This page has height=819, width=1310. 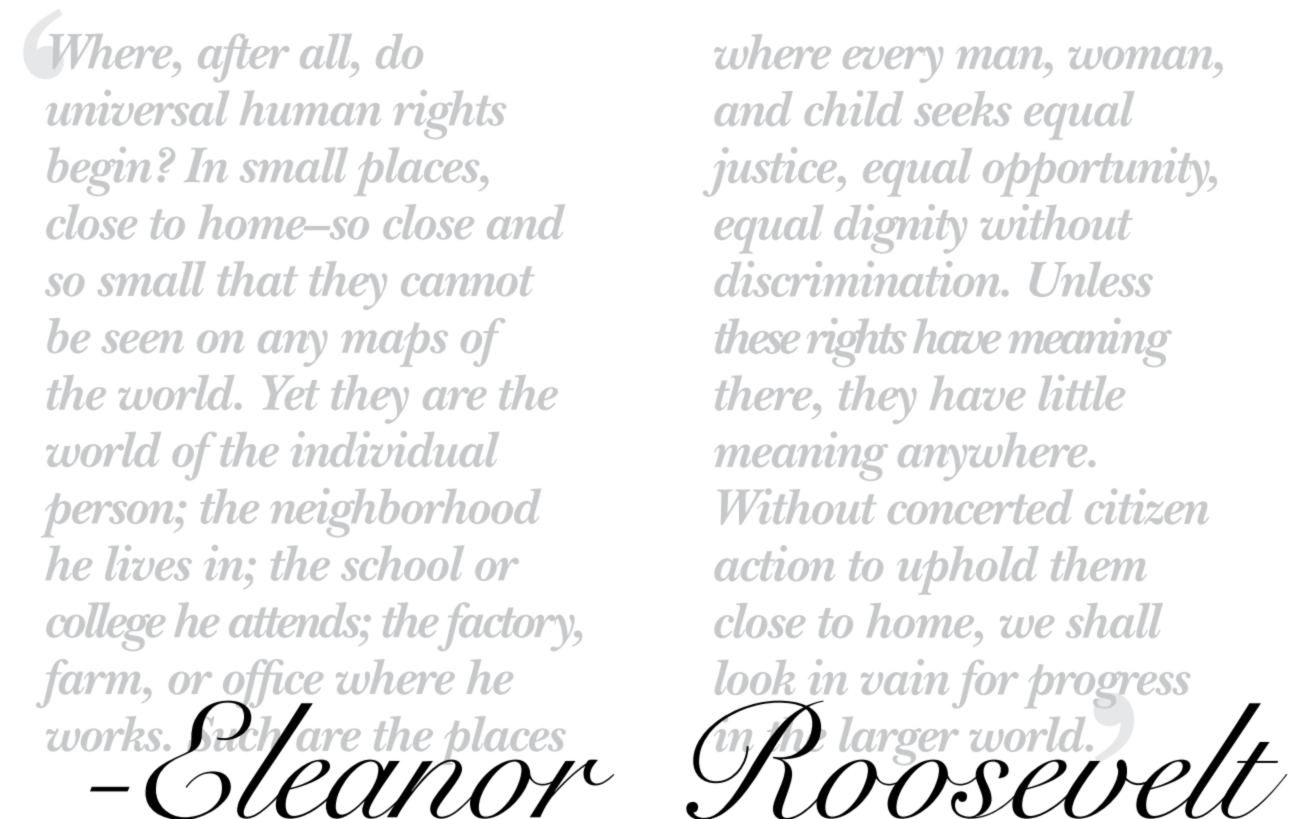 I want to click on look, so click(x=755, y=677).
